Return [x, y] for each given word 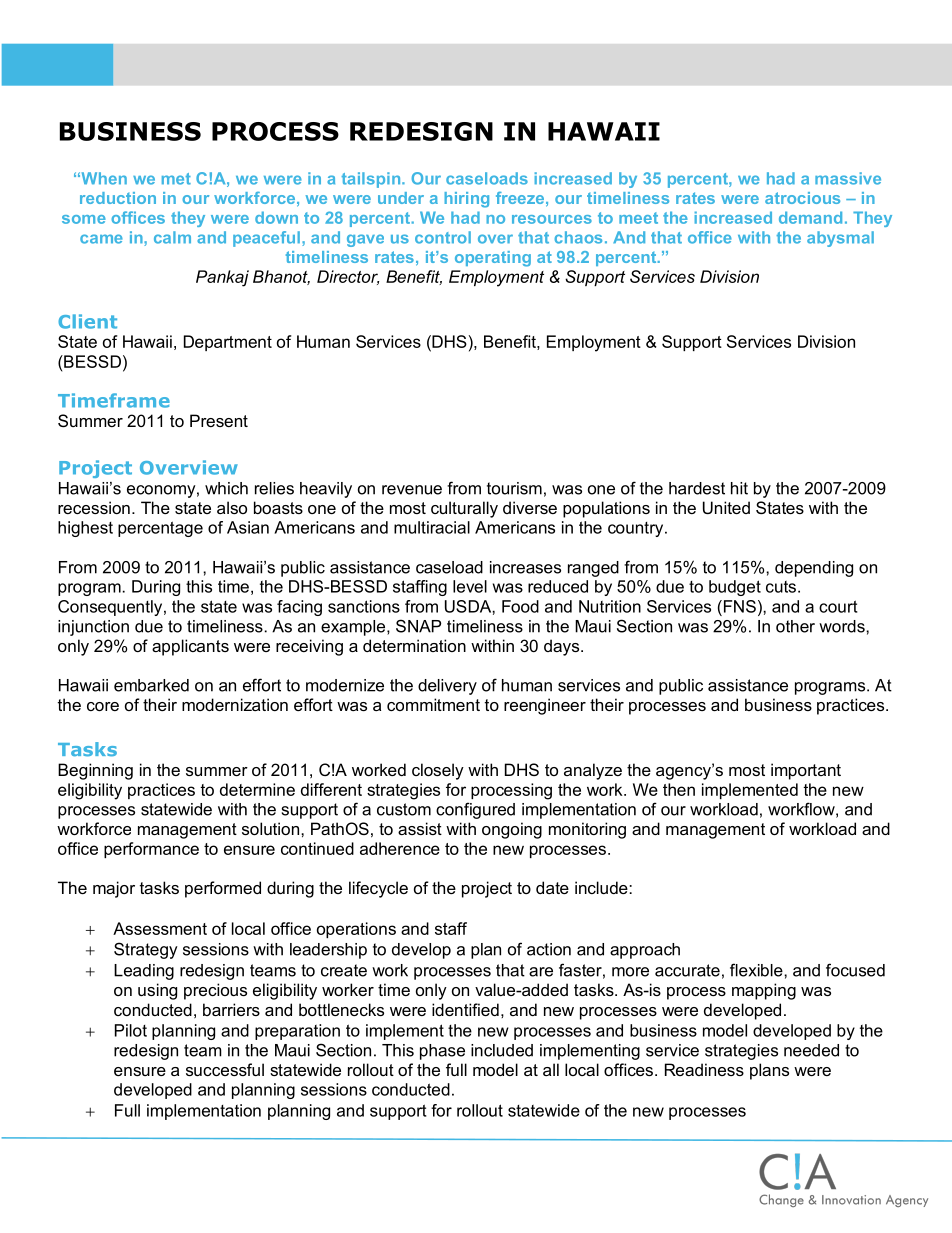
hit [739, 488]
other [795, 626]
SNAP [418, 626]
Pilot [131, 1030]
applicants [190, 647]
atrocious [802, 198]
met [176, 179]
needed [811, 1050]
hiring [466, 200]
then [679, 789]
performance [151, 850]
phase [442, 1052]
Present [219, 420]
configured [475, 810]
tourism [514, 488]
